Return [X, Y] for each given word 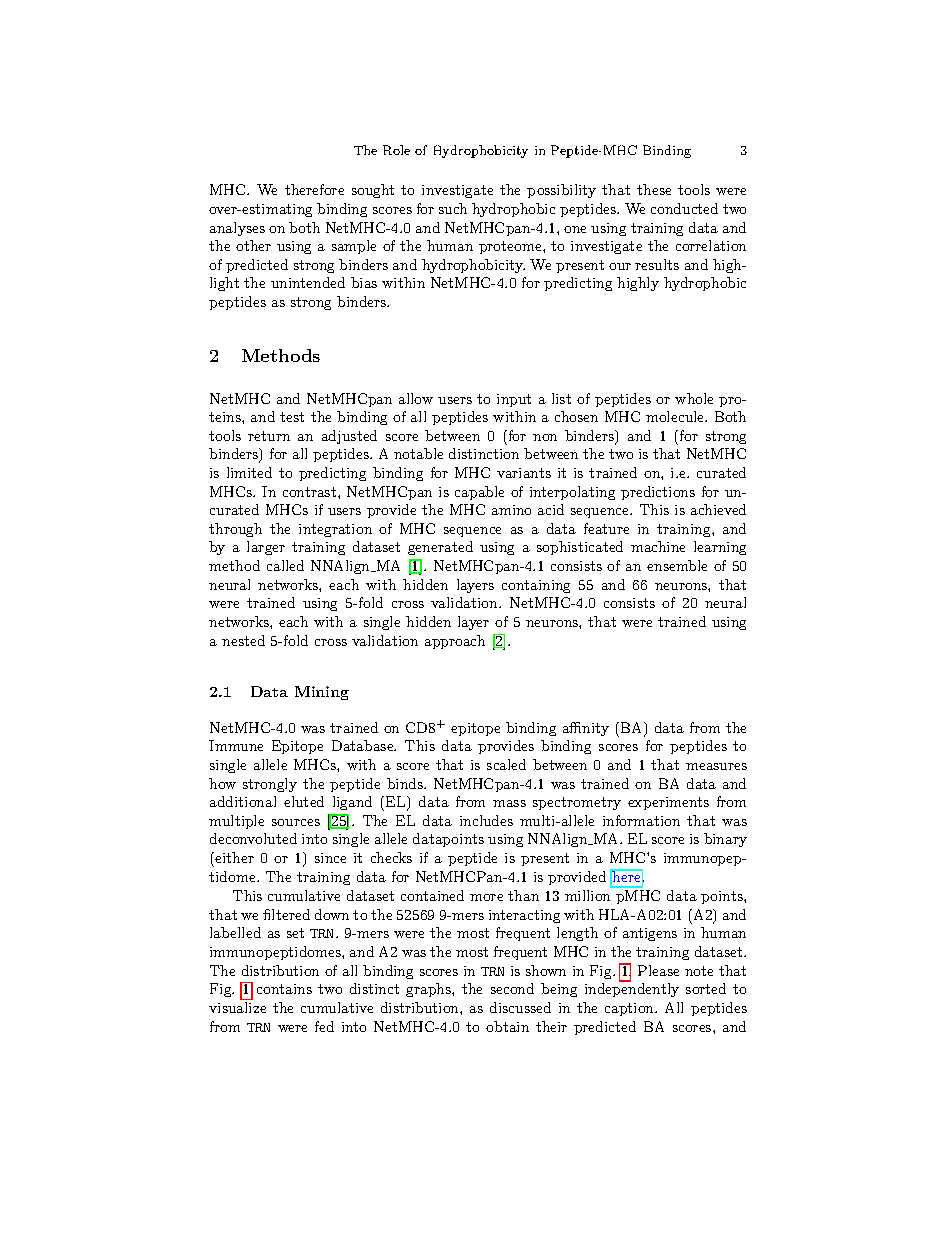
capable [479, 493]
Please [658, 970]
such [453, 208]
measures [716, 766]
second [512, 988]
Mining [322, 693]
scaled [506, 764]
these [654, 189]
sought [373, 191]
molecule [676, 416]
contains [284, 989]
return [269, 436]
